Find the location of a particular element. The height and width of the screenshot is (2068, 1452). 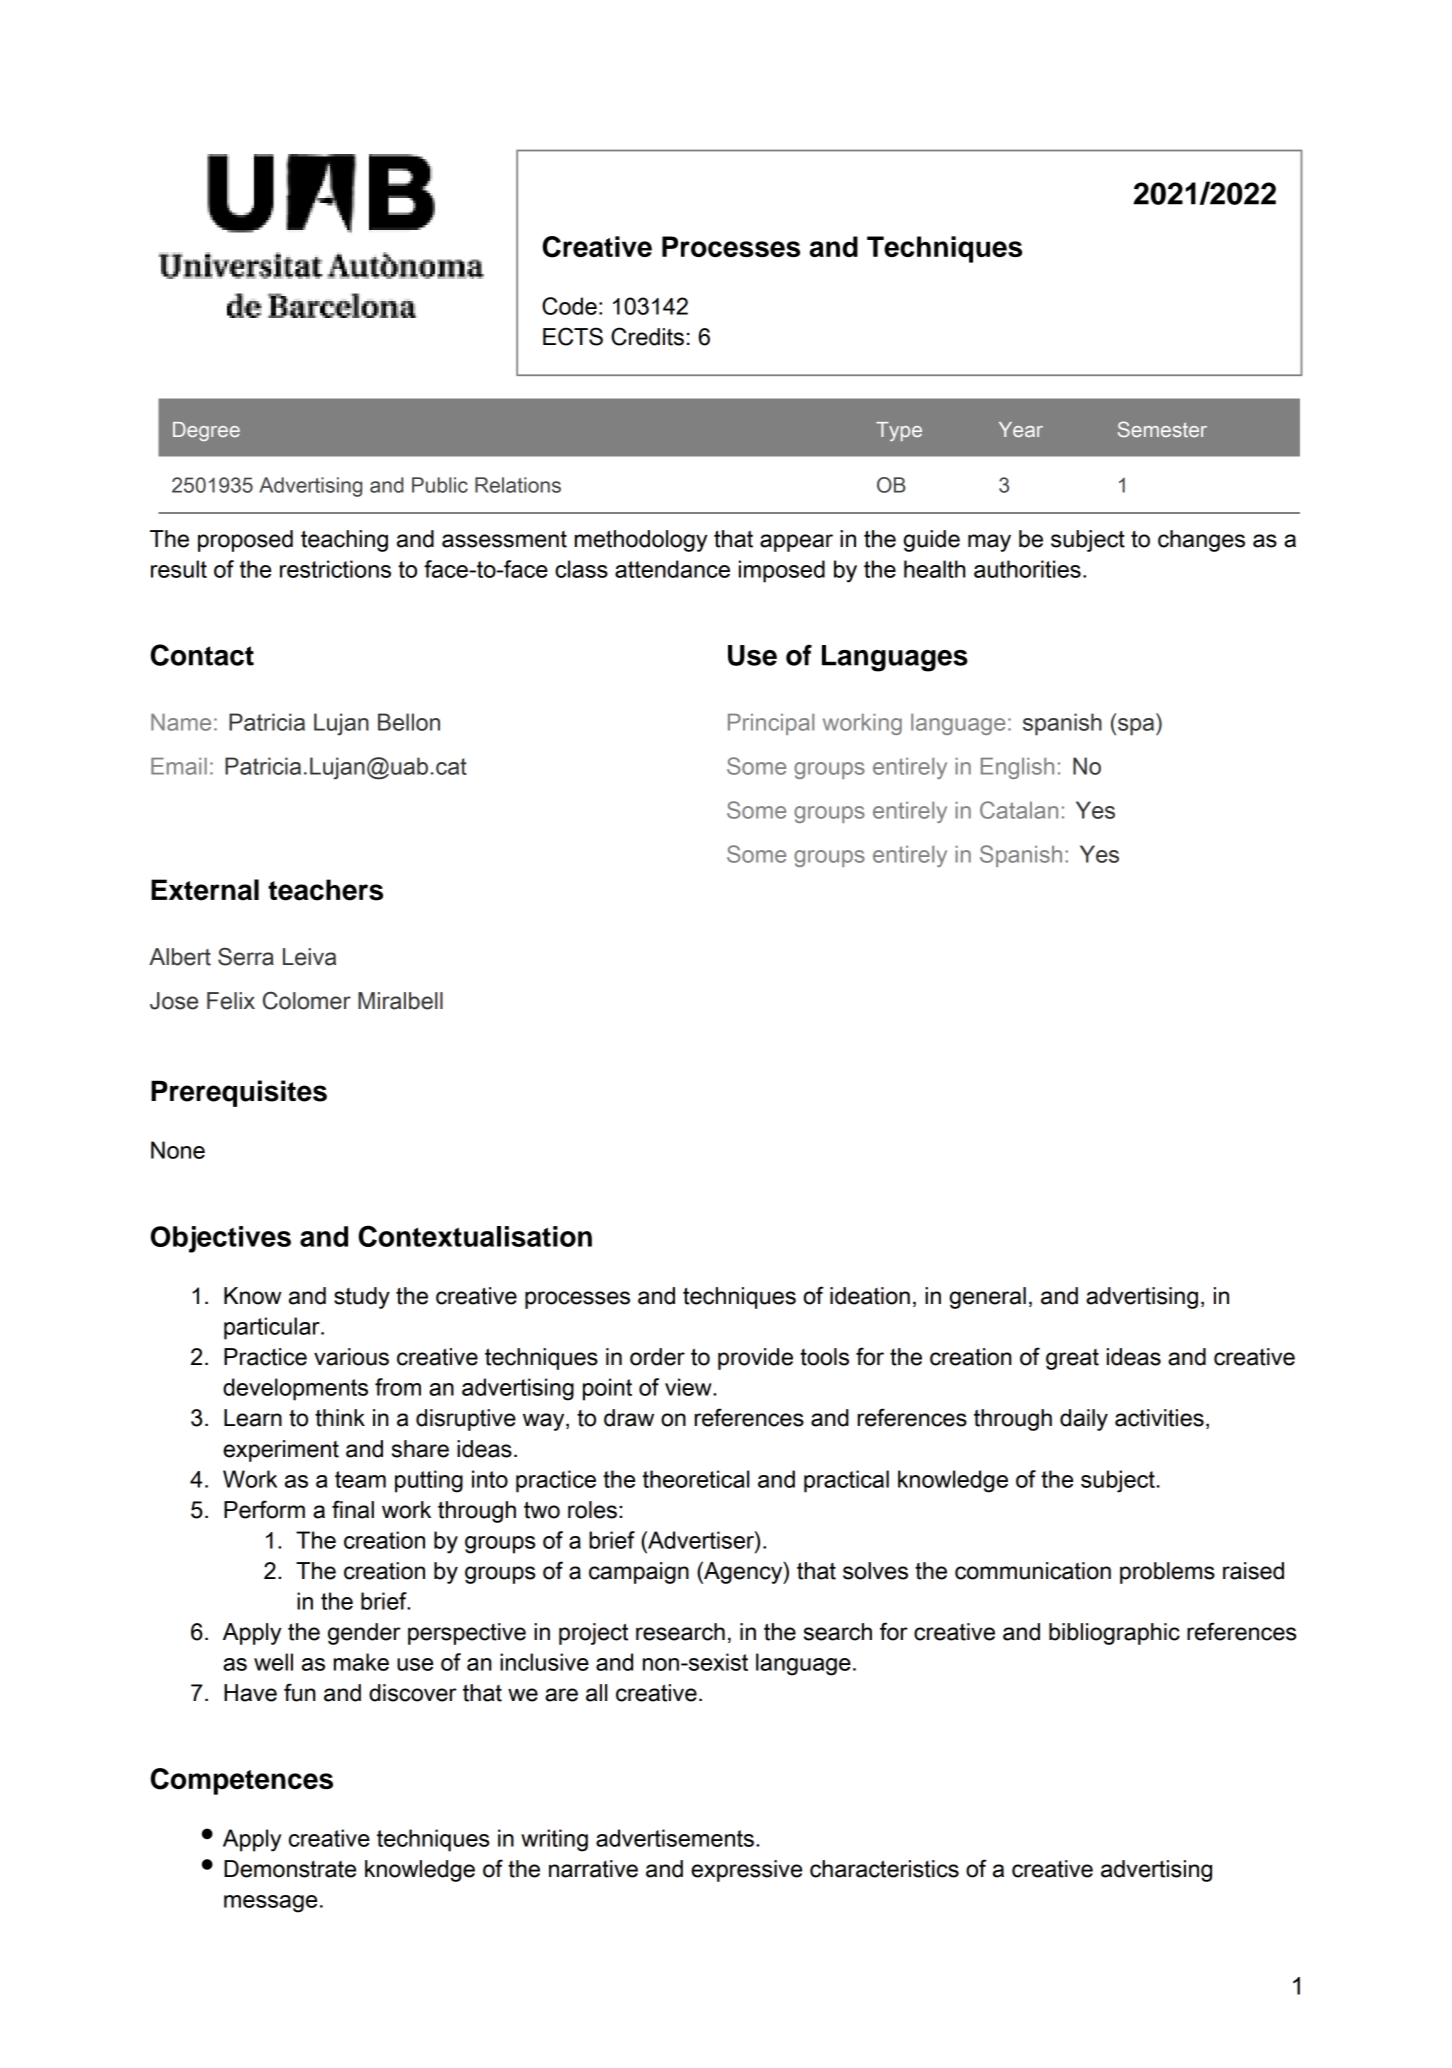

Credits is located at coordinates (647, 336).
